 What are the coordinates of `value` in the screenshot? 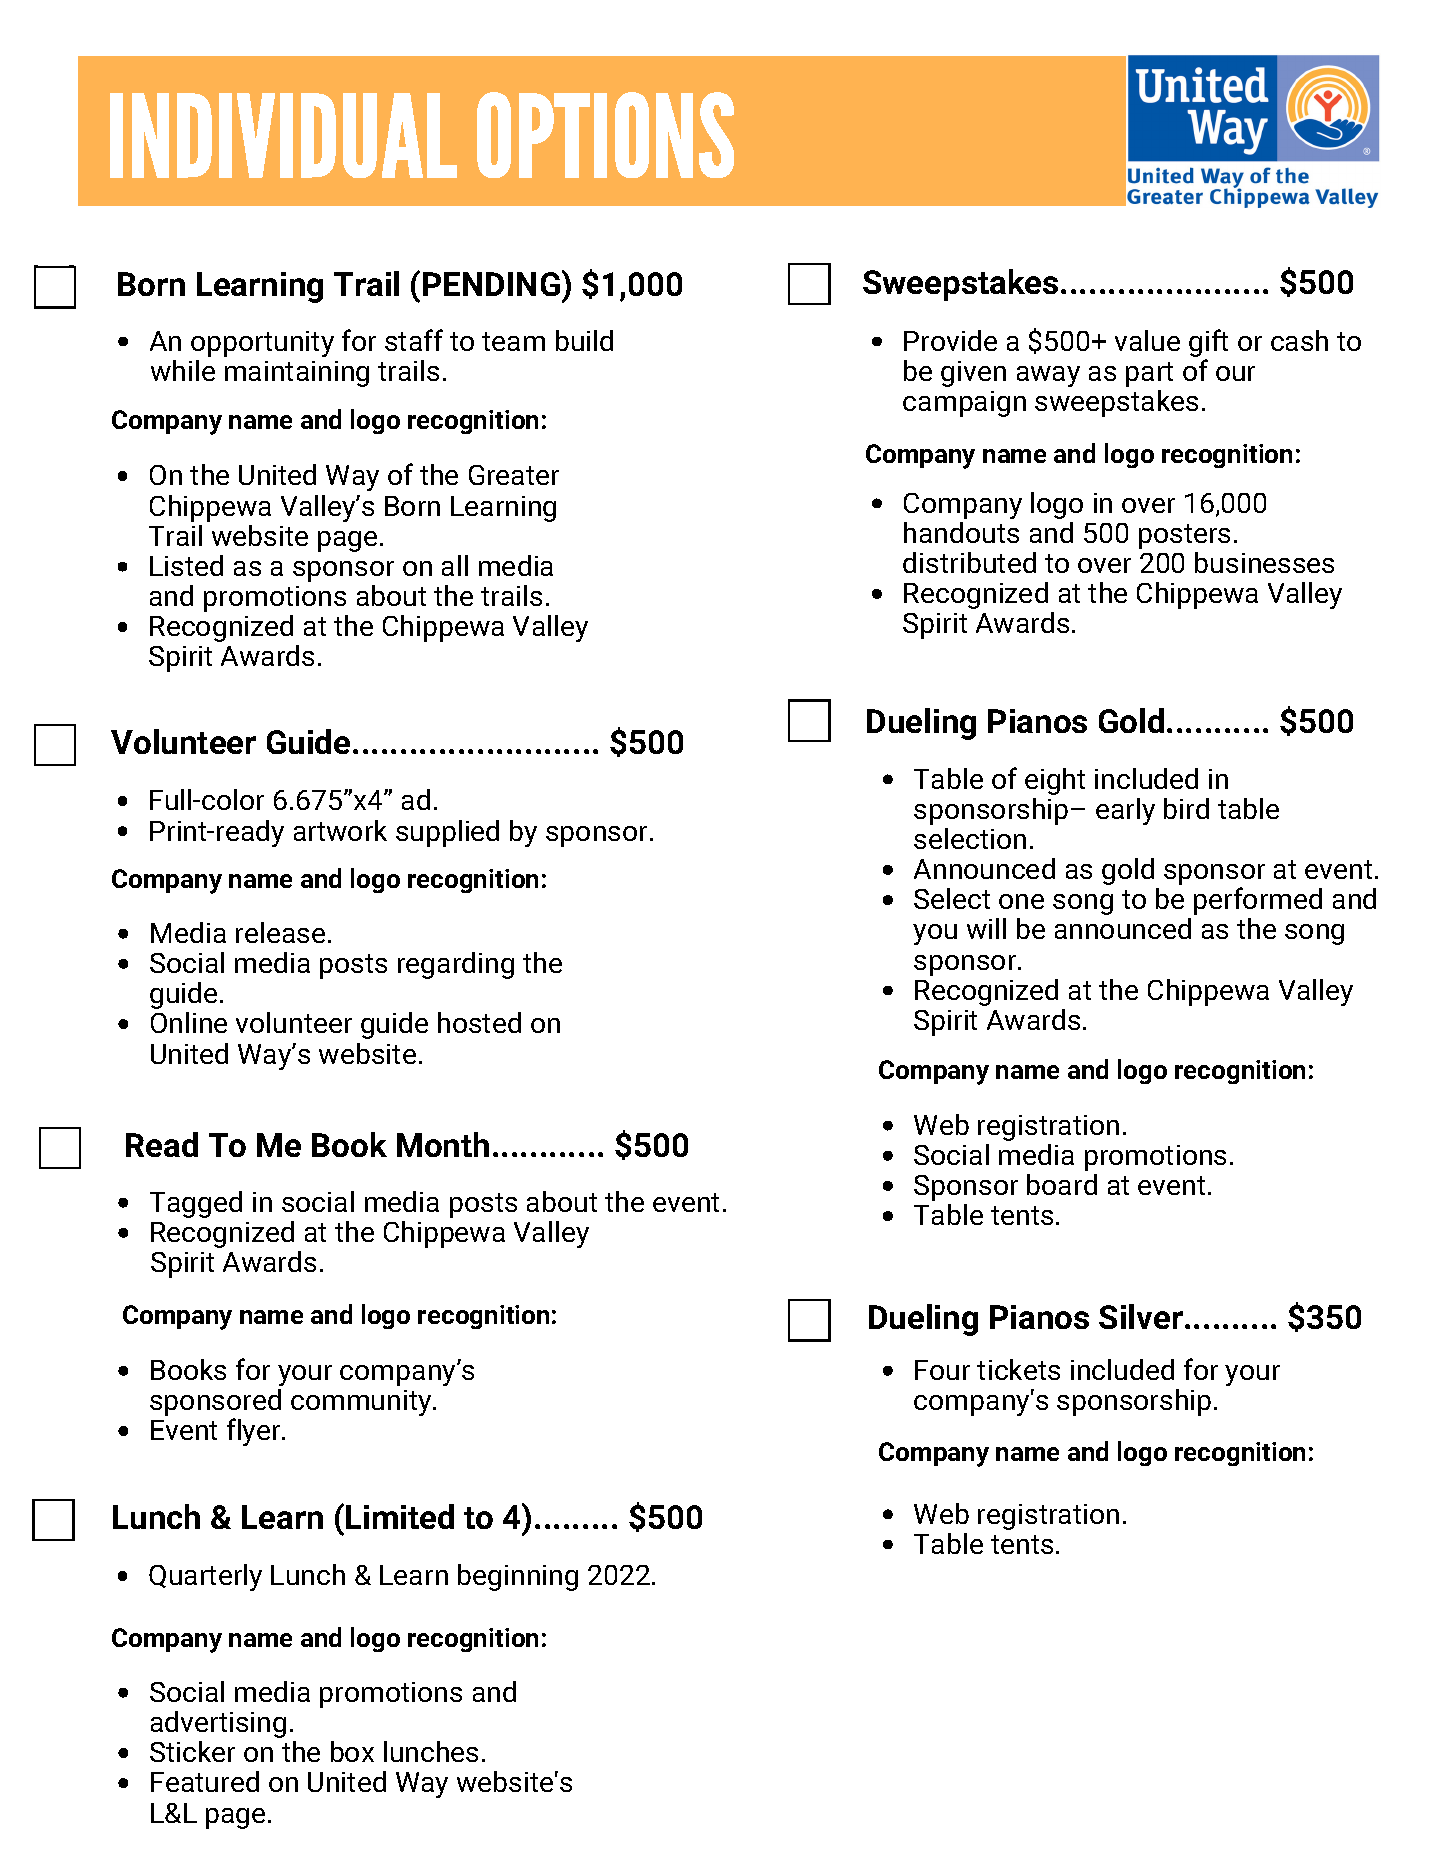 It's located at (1147, 340).
